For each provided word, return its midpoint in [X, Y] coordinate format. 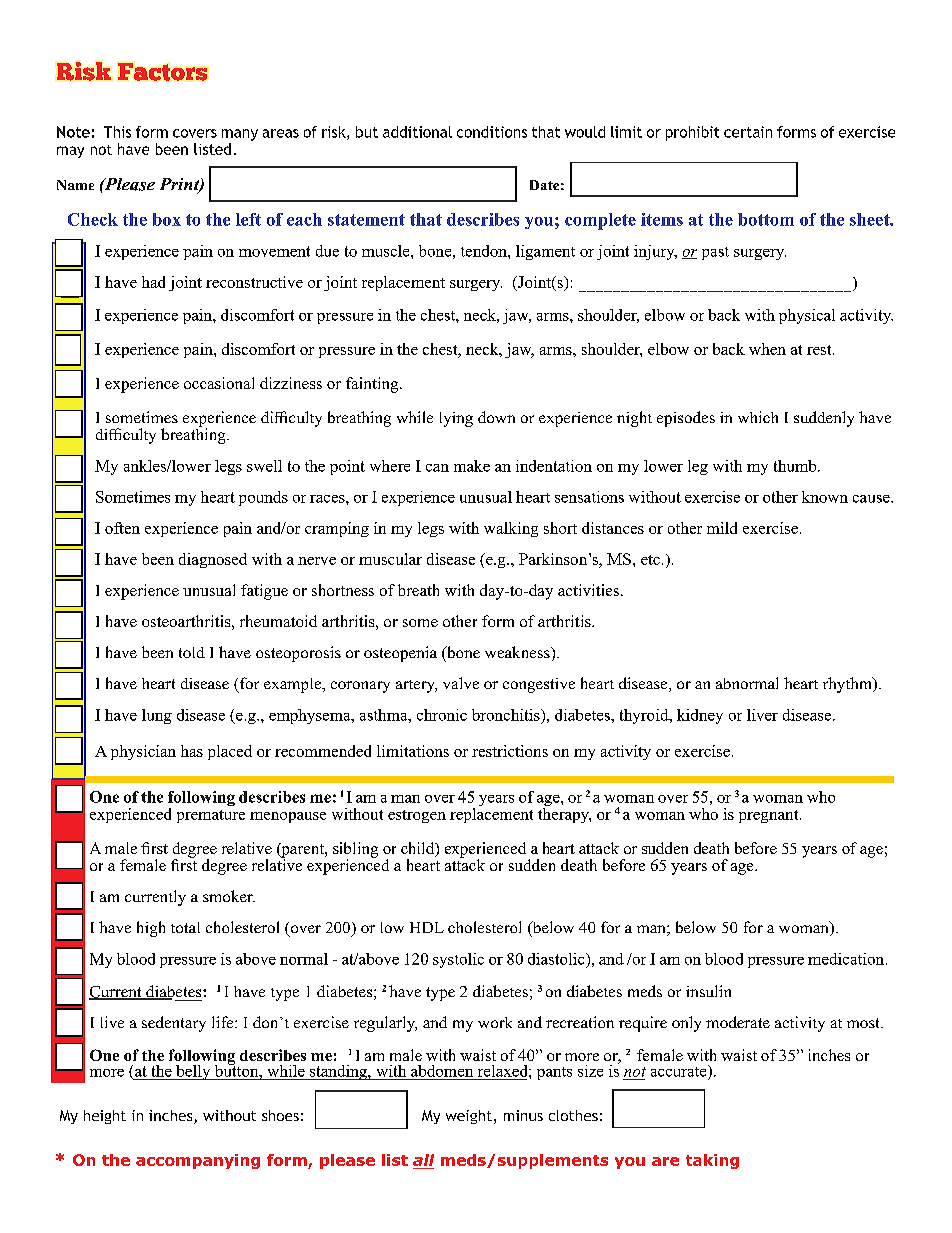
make [472, 466]
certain [748, 132]
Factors [162, 72]
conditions [492, 132]
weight [469, 1117]
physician [143, 752]
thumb [796, 466]
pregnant [770, 816]
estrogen [417, 816]
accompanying [198, 1161]
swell [264, 466]
